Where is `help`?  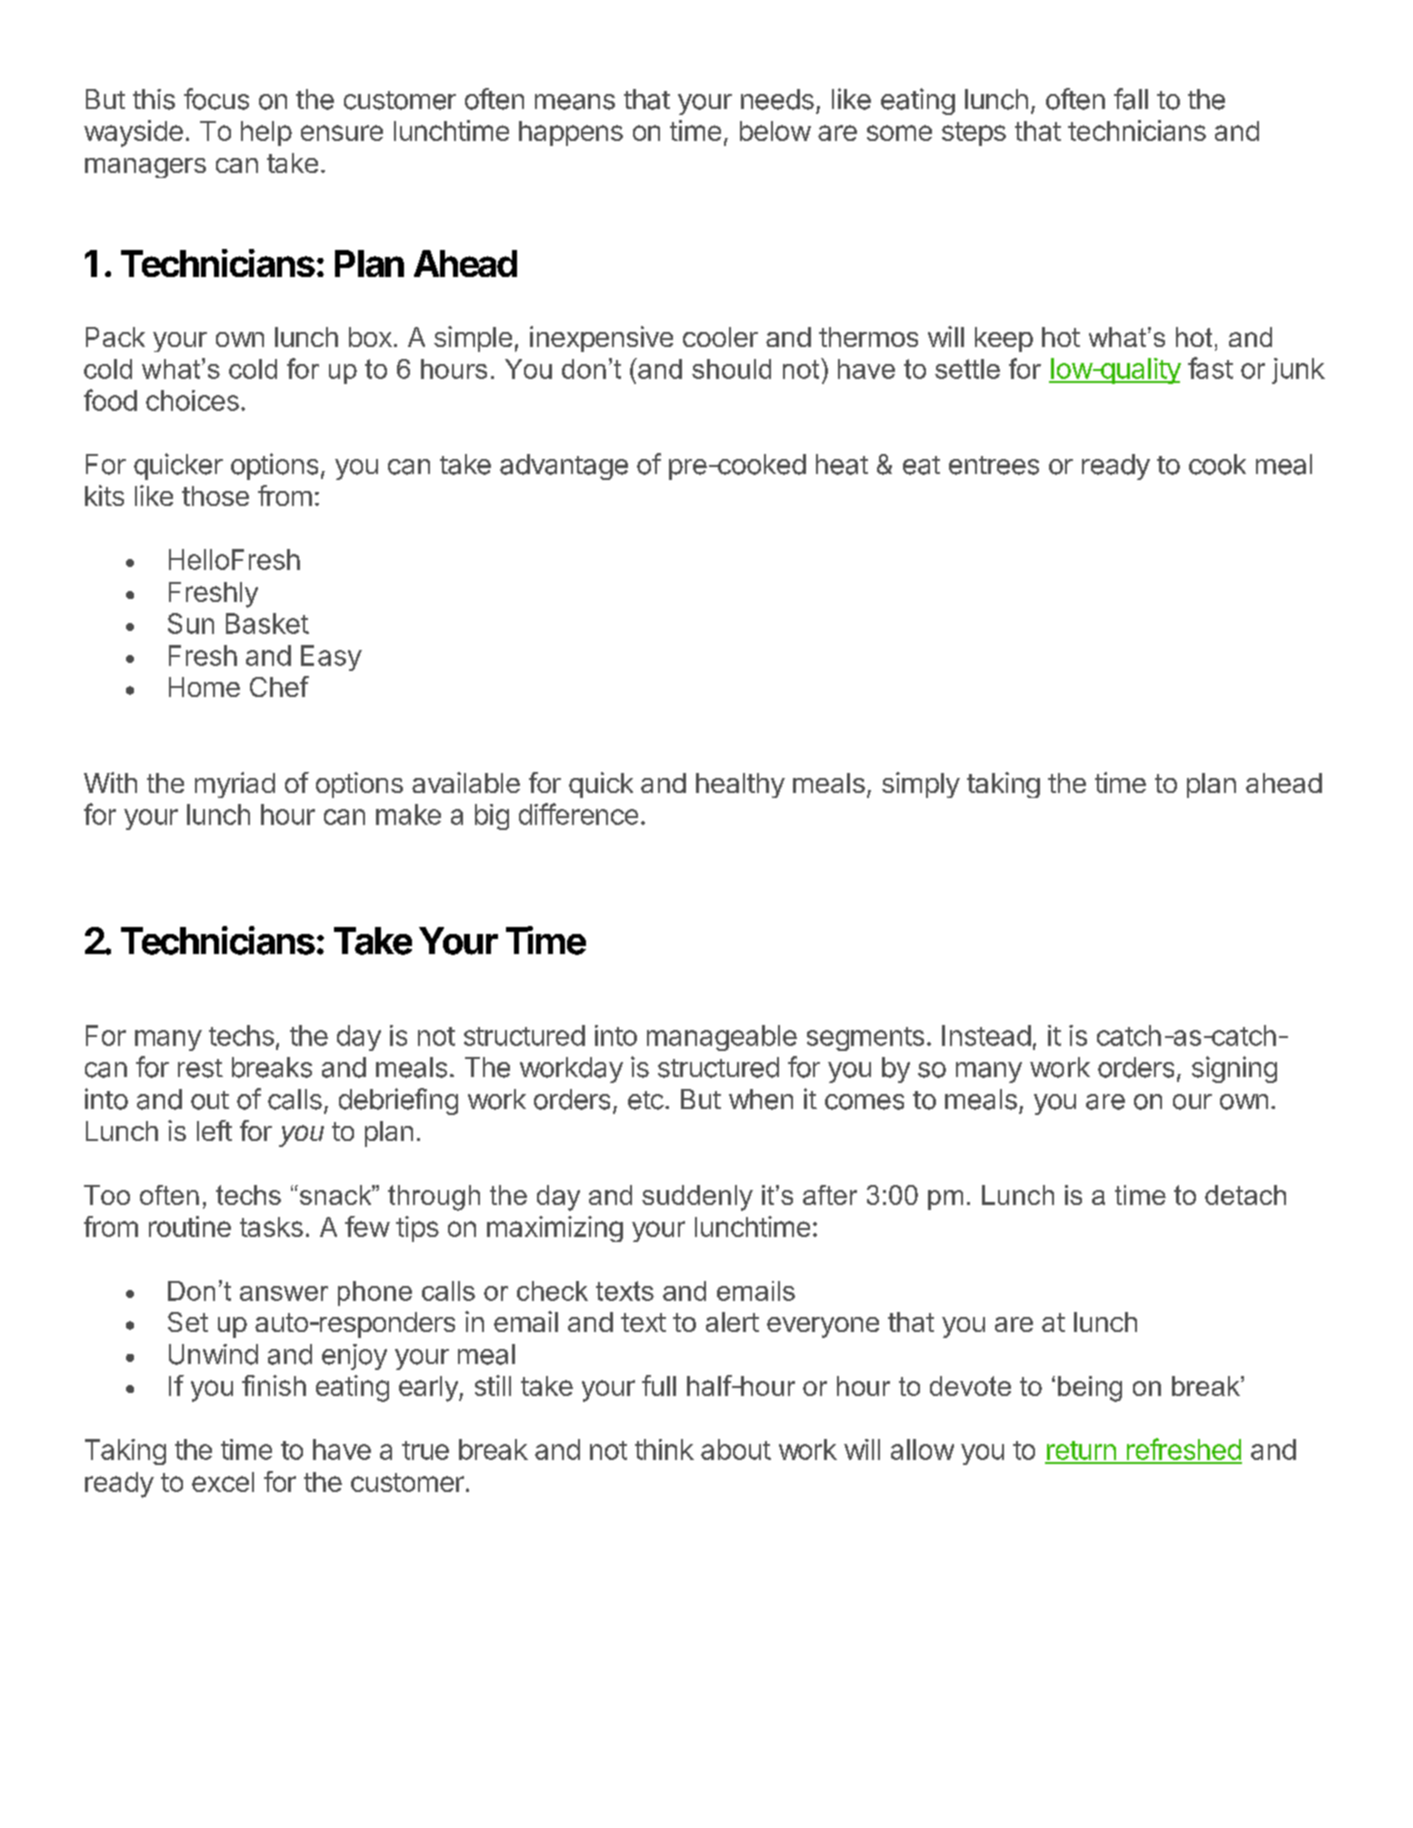
help is located at coordinates (266, 133).
